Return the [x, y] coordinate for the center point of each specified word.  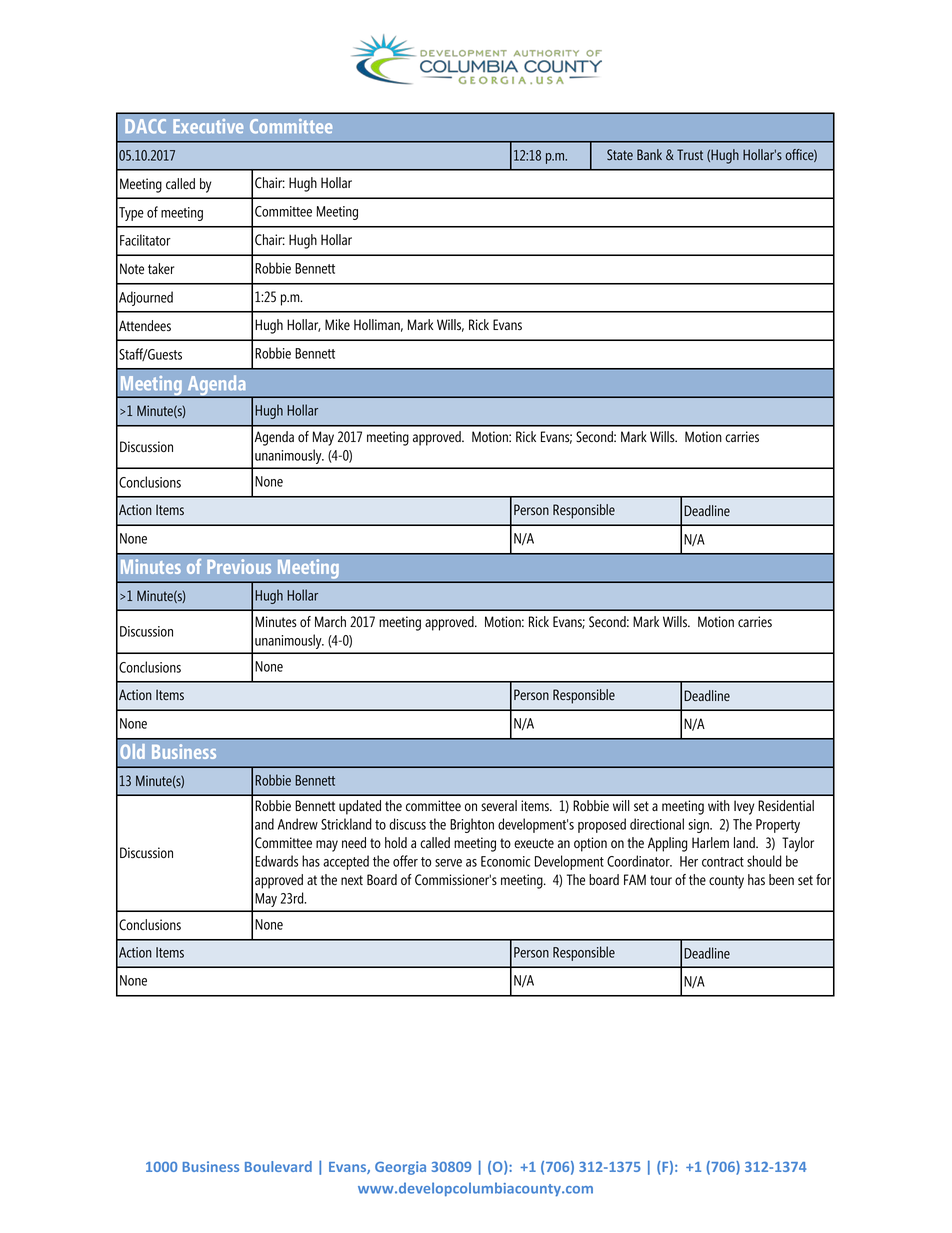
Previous [239, 566]
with [719, 805]
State [620, 155]
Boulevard [278, 1166]
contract [723, 862]
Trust [690, 154]
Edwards [276, 861]
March [330, 621]
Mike [337, 324]
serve [448, 863]
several [499, 806]
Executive [208, 126]
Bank [649, 154]
